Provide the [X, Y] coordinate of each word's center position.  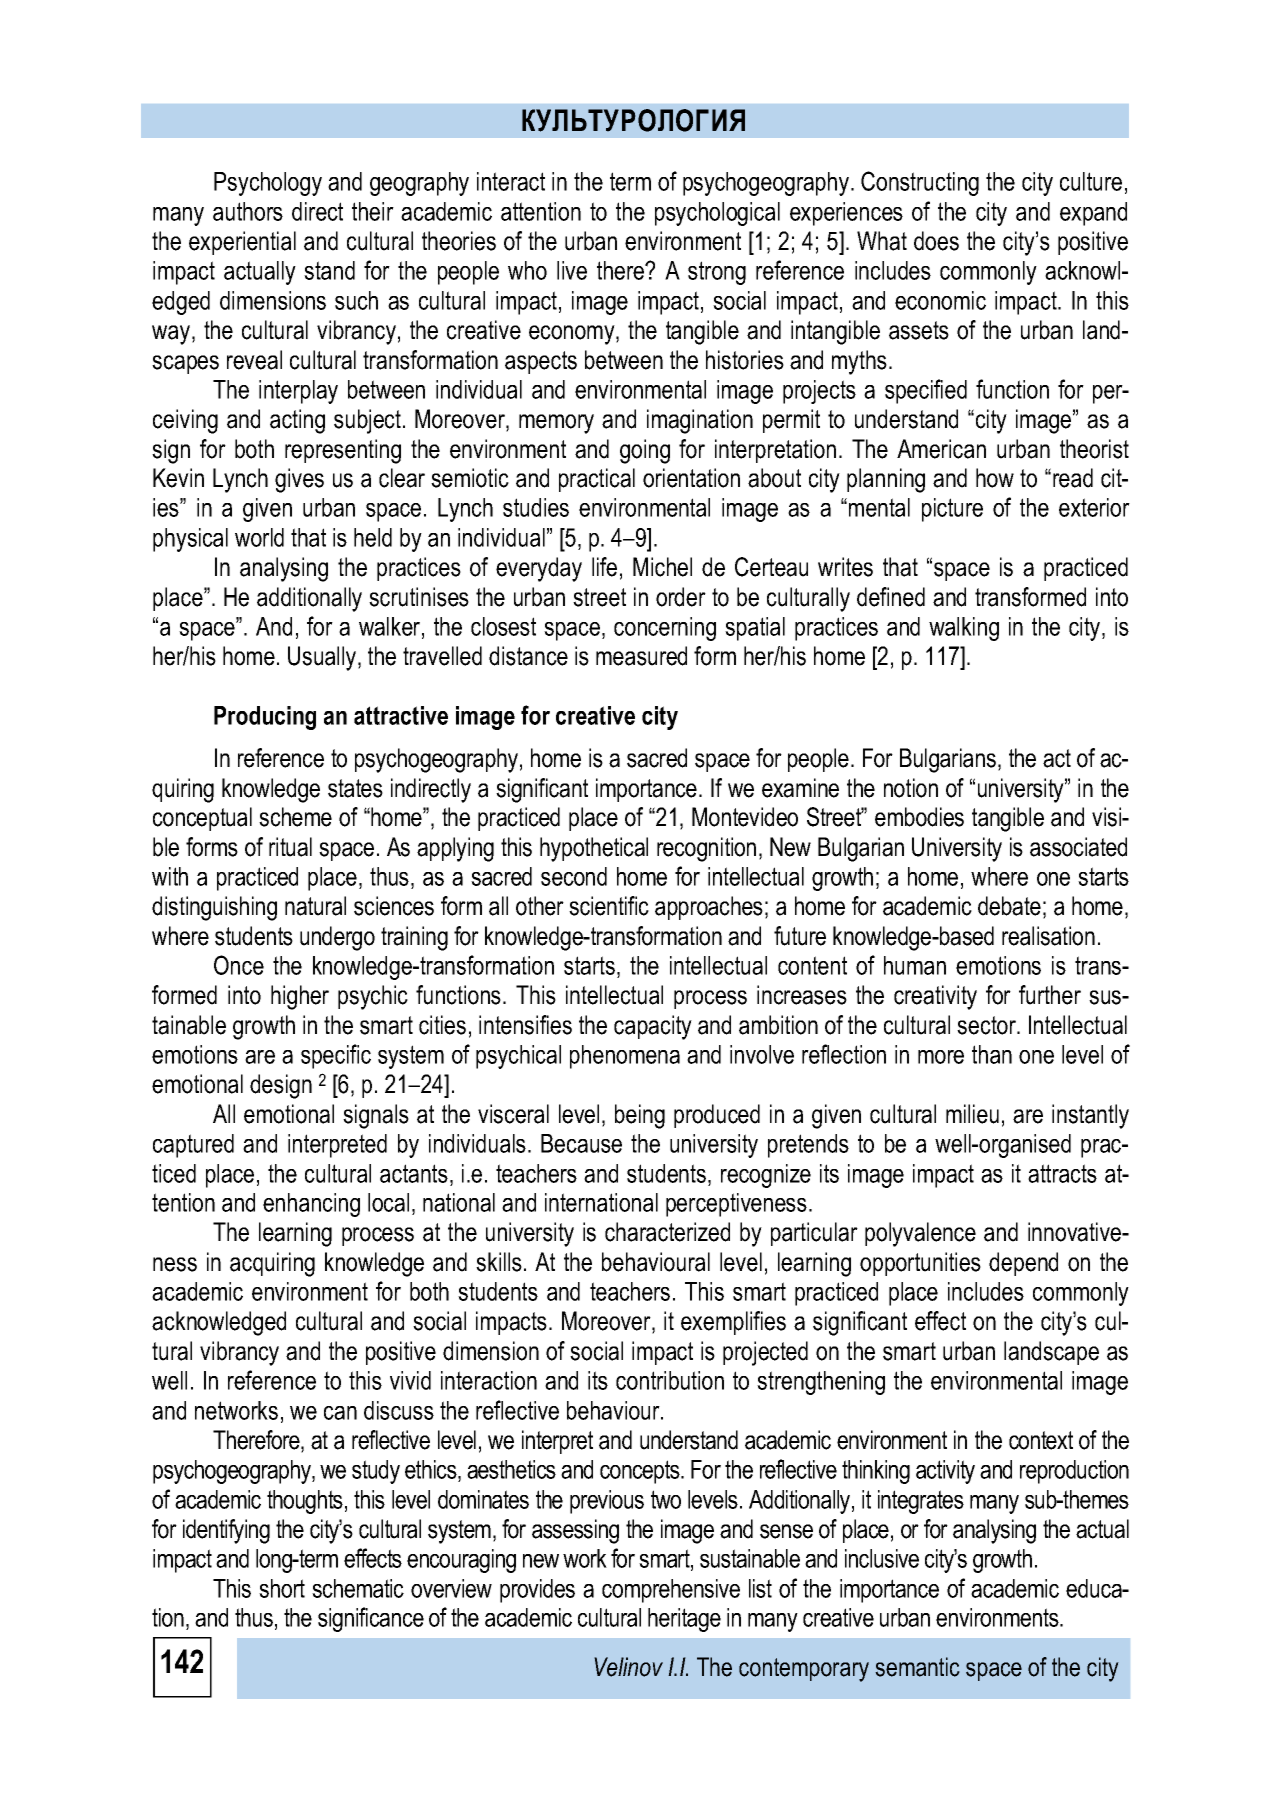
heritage [684, 1620]
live [572, 270]
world [259, 537]
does [936, 241]
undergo [337, 938]
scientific [609, 906]
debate [1009, 906]
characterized [667, 1232]
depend [1023, 1264]
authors [248, 211]
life [604, 567]
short [282, 1588]
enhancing [311, 1205]
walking [964, 629]
